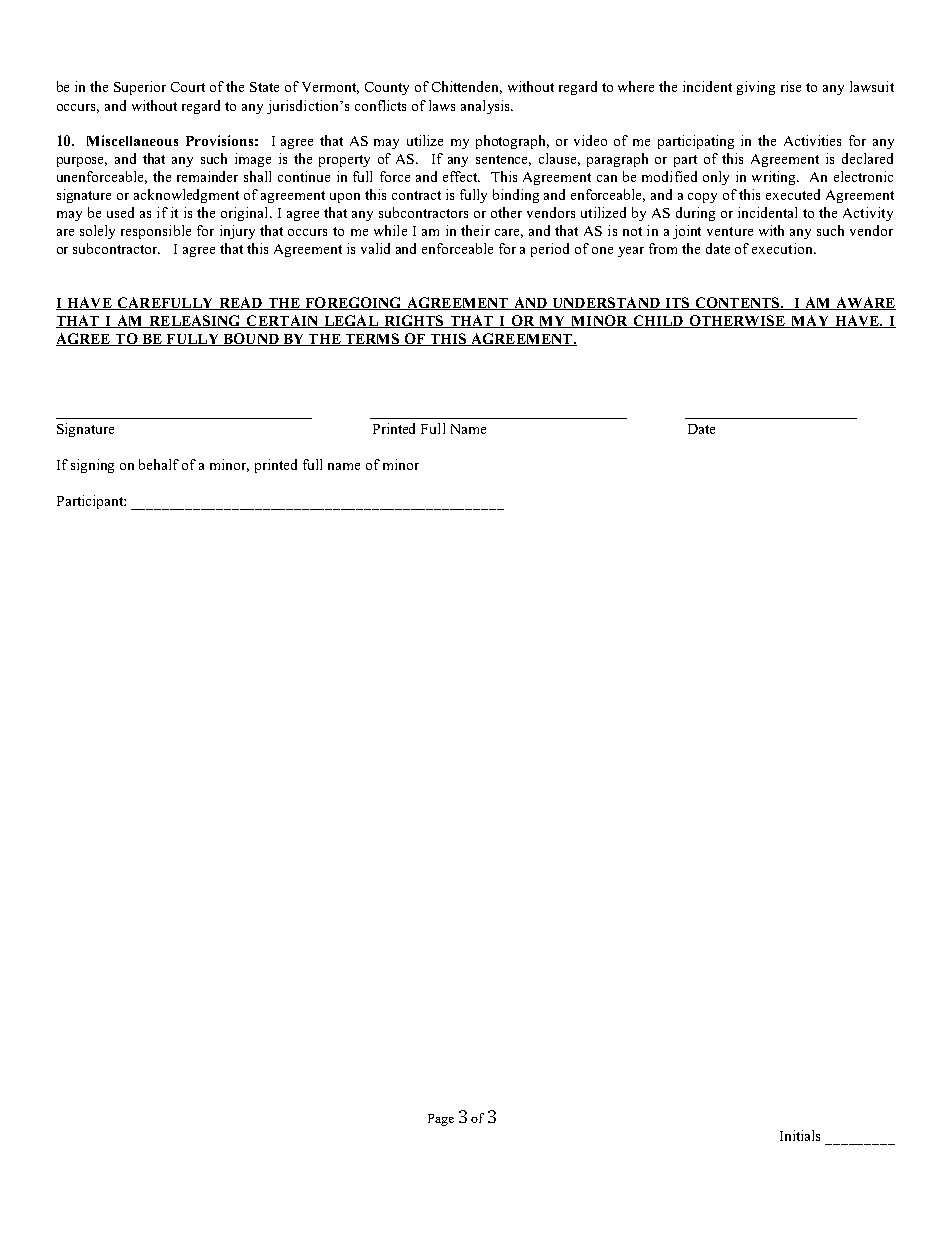 Image resolution: width=952 pixels, height=1233 pixels. What do you see at coordinates (159, 464) in the screenshot?
I see `behalf` at bounding box center [159, 464].
